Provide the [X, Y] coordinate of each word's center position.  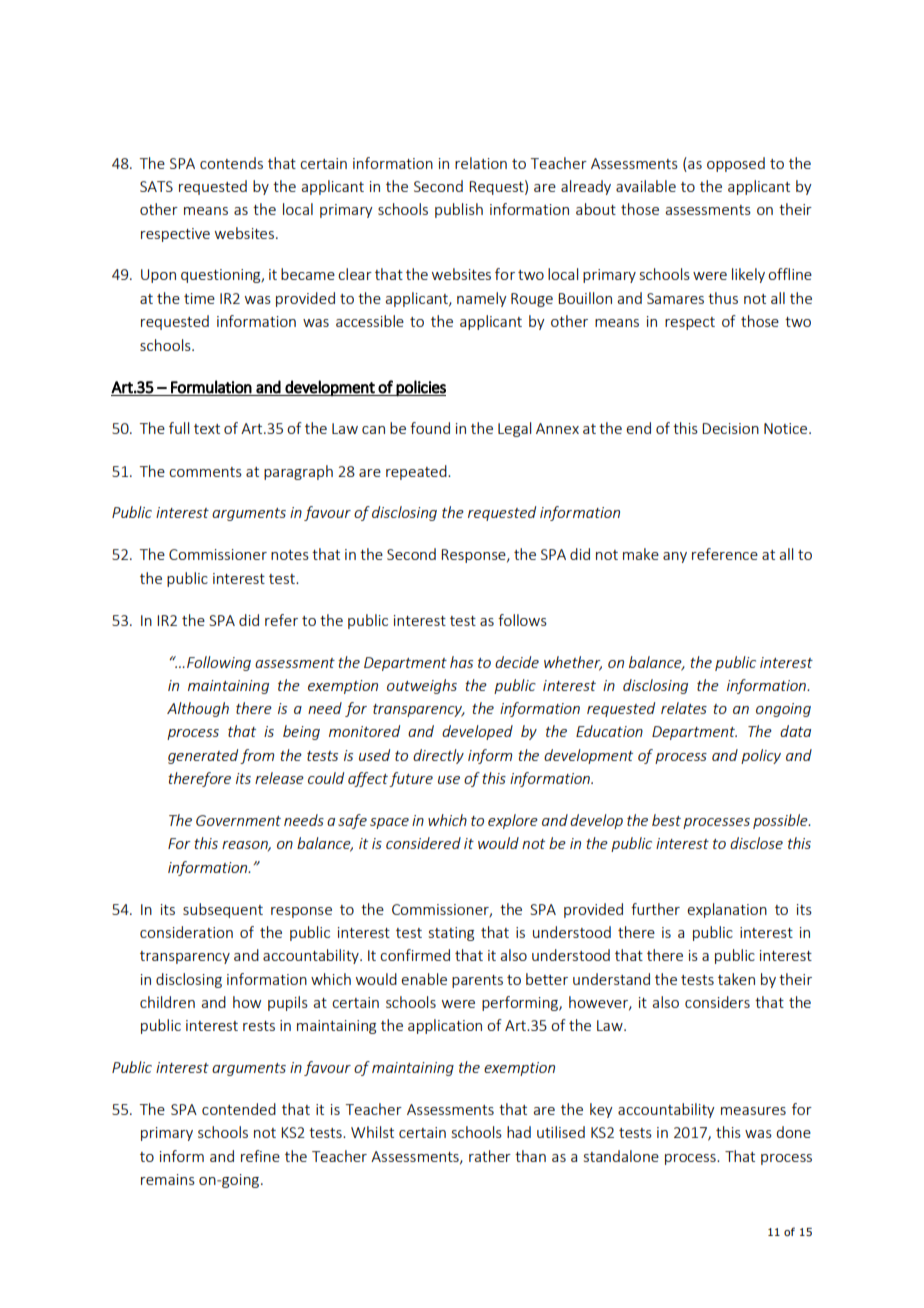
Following [219, 663]
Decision [730, 428]
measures [753, 1111]
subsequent [223, 910]
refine [260, 1156]
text [207, 429]
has [461, 662]
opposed [736, 164]
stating [451, 934]
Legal [514, 429]
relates [684, 708]
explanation [727, 910]
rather [490, 1156]
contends [231, 163]
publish [459, 210]
